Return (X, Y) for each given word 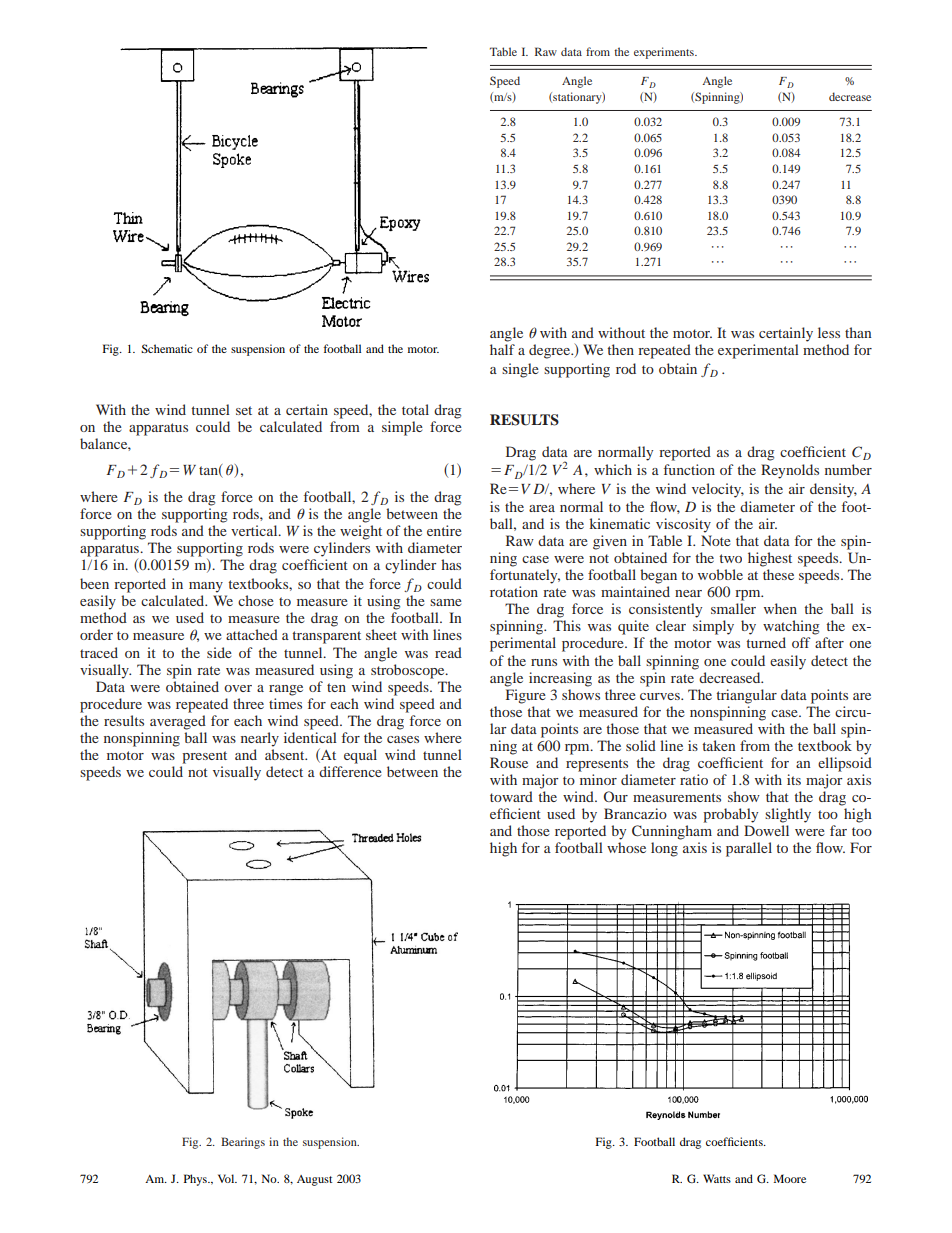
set (244, 410)
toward (511, 796)
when (780, 608)
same (446, 602)
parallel (749, 849)
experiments (665, 53)
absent (286, 754)
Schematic (167, 348)
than (858, 332)
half (502, 349)
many (206, 587)
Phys (196, 1180)
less (829, 332)
